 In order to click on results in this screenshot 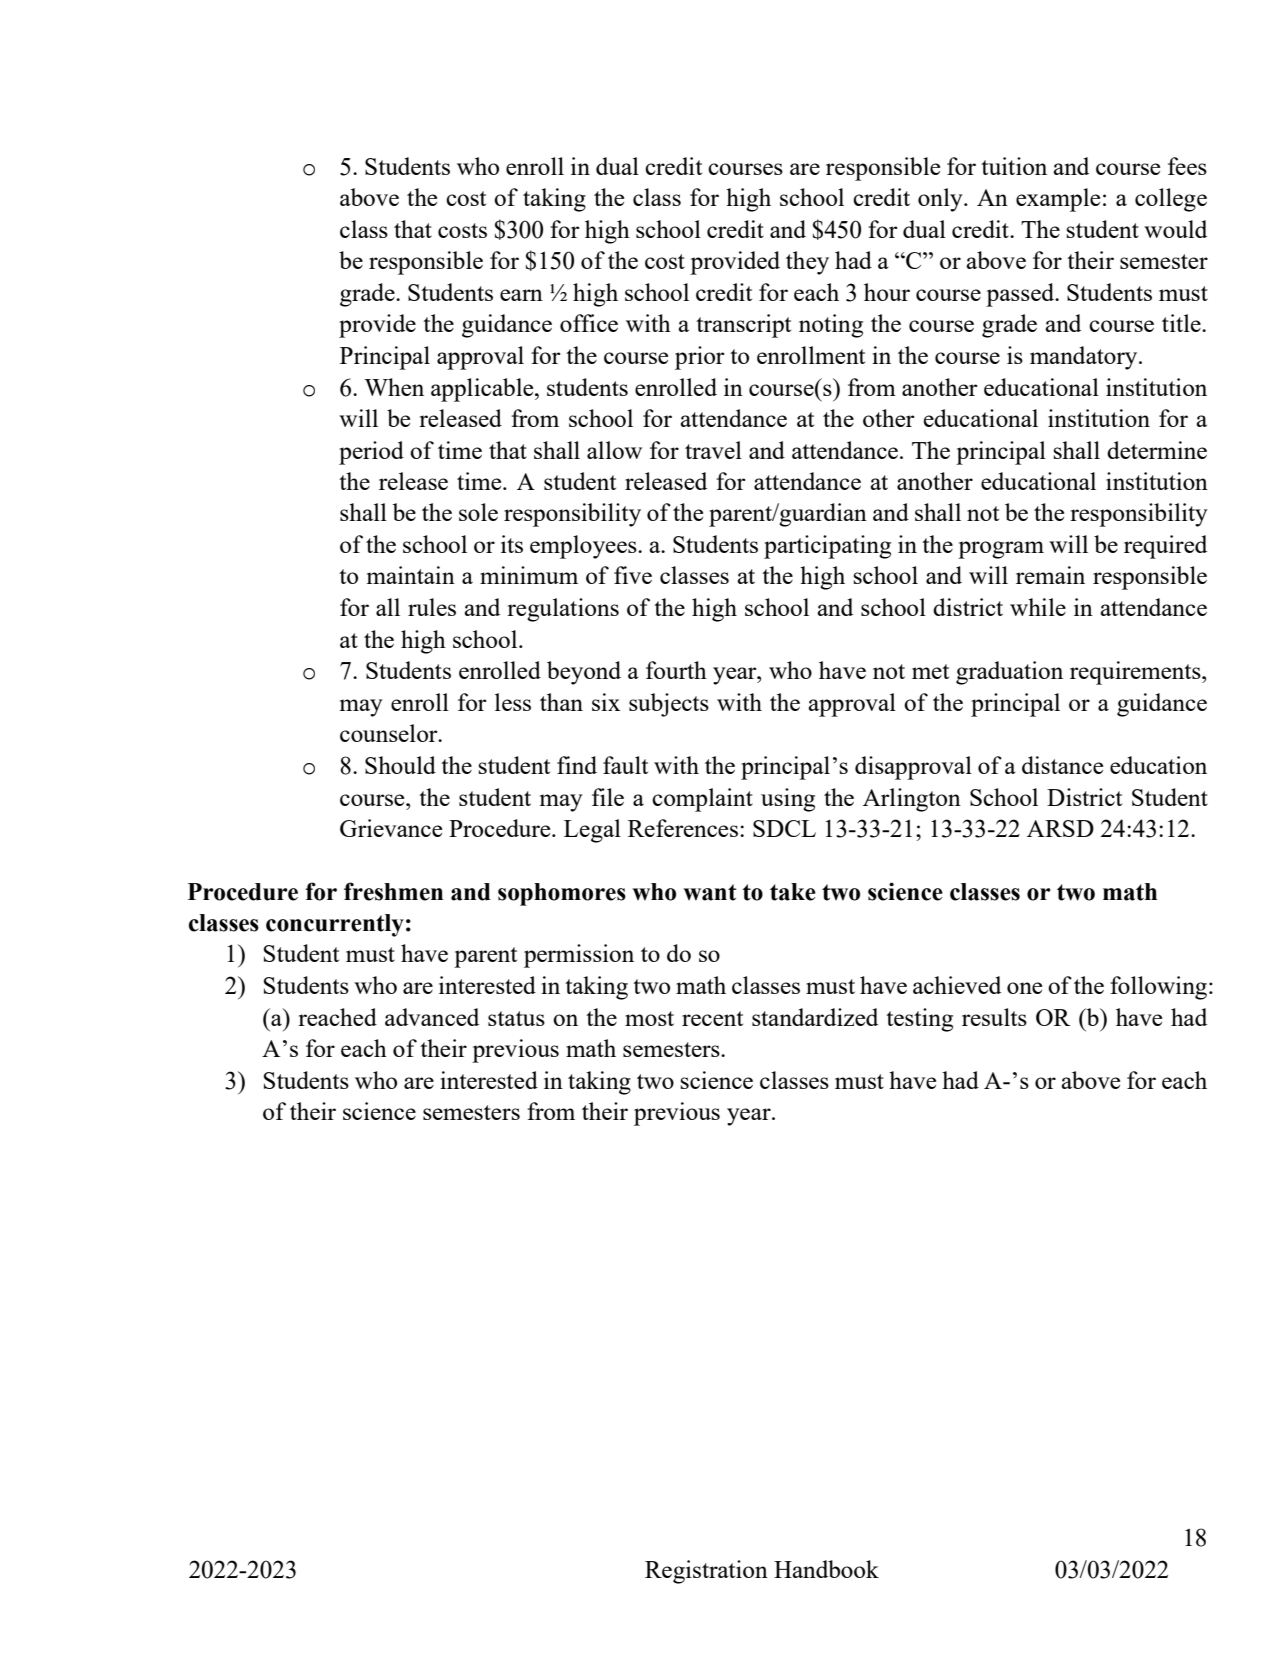, I will do `click(994, 1017)`.
